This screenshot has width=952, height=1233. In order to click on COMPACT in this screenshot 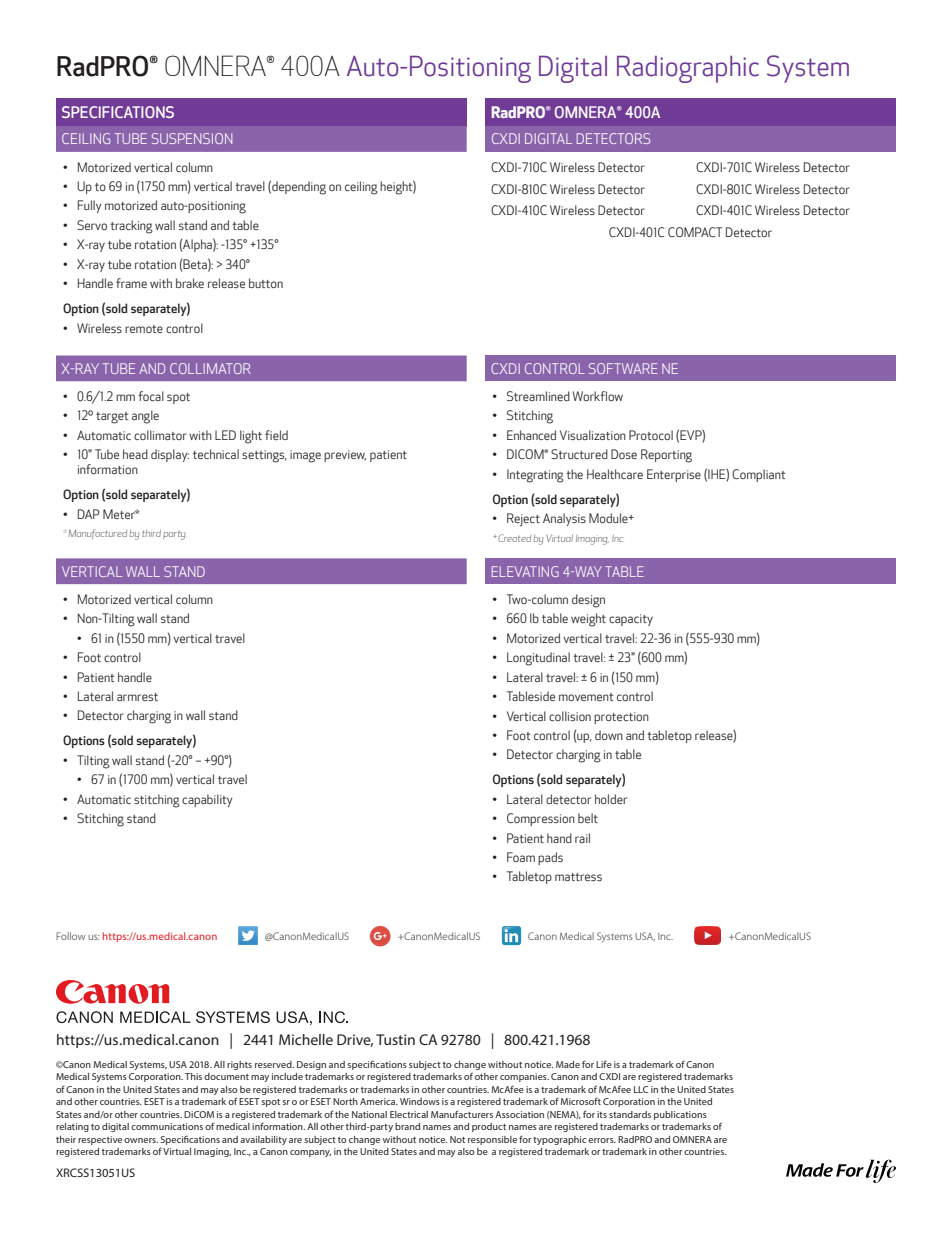, I will do `click(695, 232)`.
